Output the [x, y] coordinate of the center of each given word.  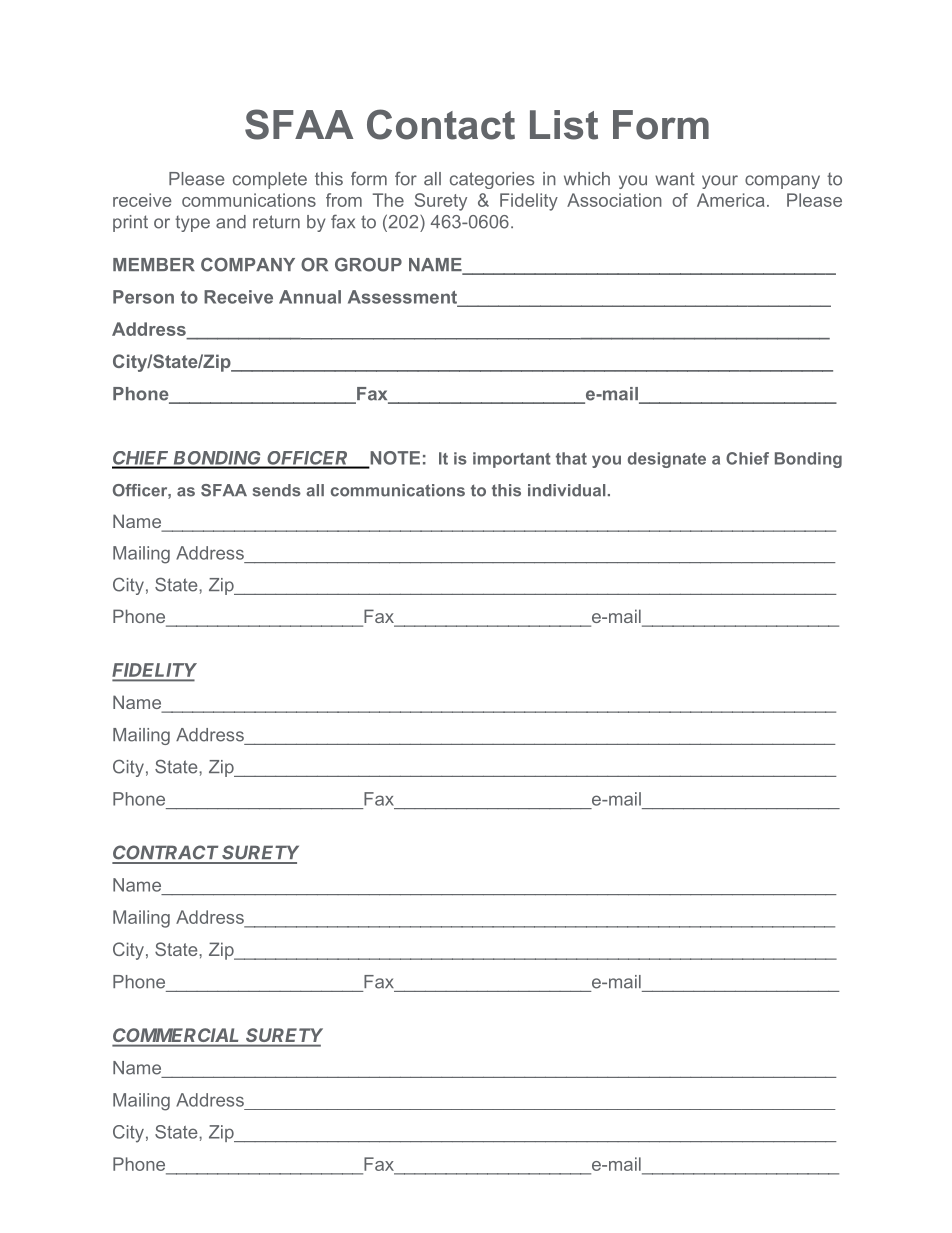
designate [667, 460]
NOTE [394, 459]
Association [614, 200]
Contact [441, 124]
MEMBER [154, 264]
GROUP [368, 264]
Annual [310, 297]
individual [566, 490]
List [564, 125]
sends [277, 490]
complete [270, 180]
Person [143, 297]
